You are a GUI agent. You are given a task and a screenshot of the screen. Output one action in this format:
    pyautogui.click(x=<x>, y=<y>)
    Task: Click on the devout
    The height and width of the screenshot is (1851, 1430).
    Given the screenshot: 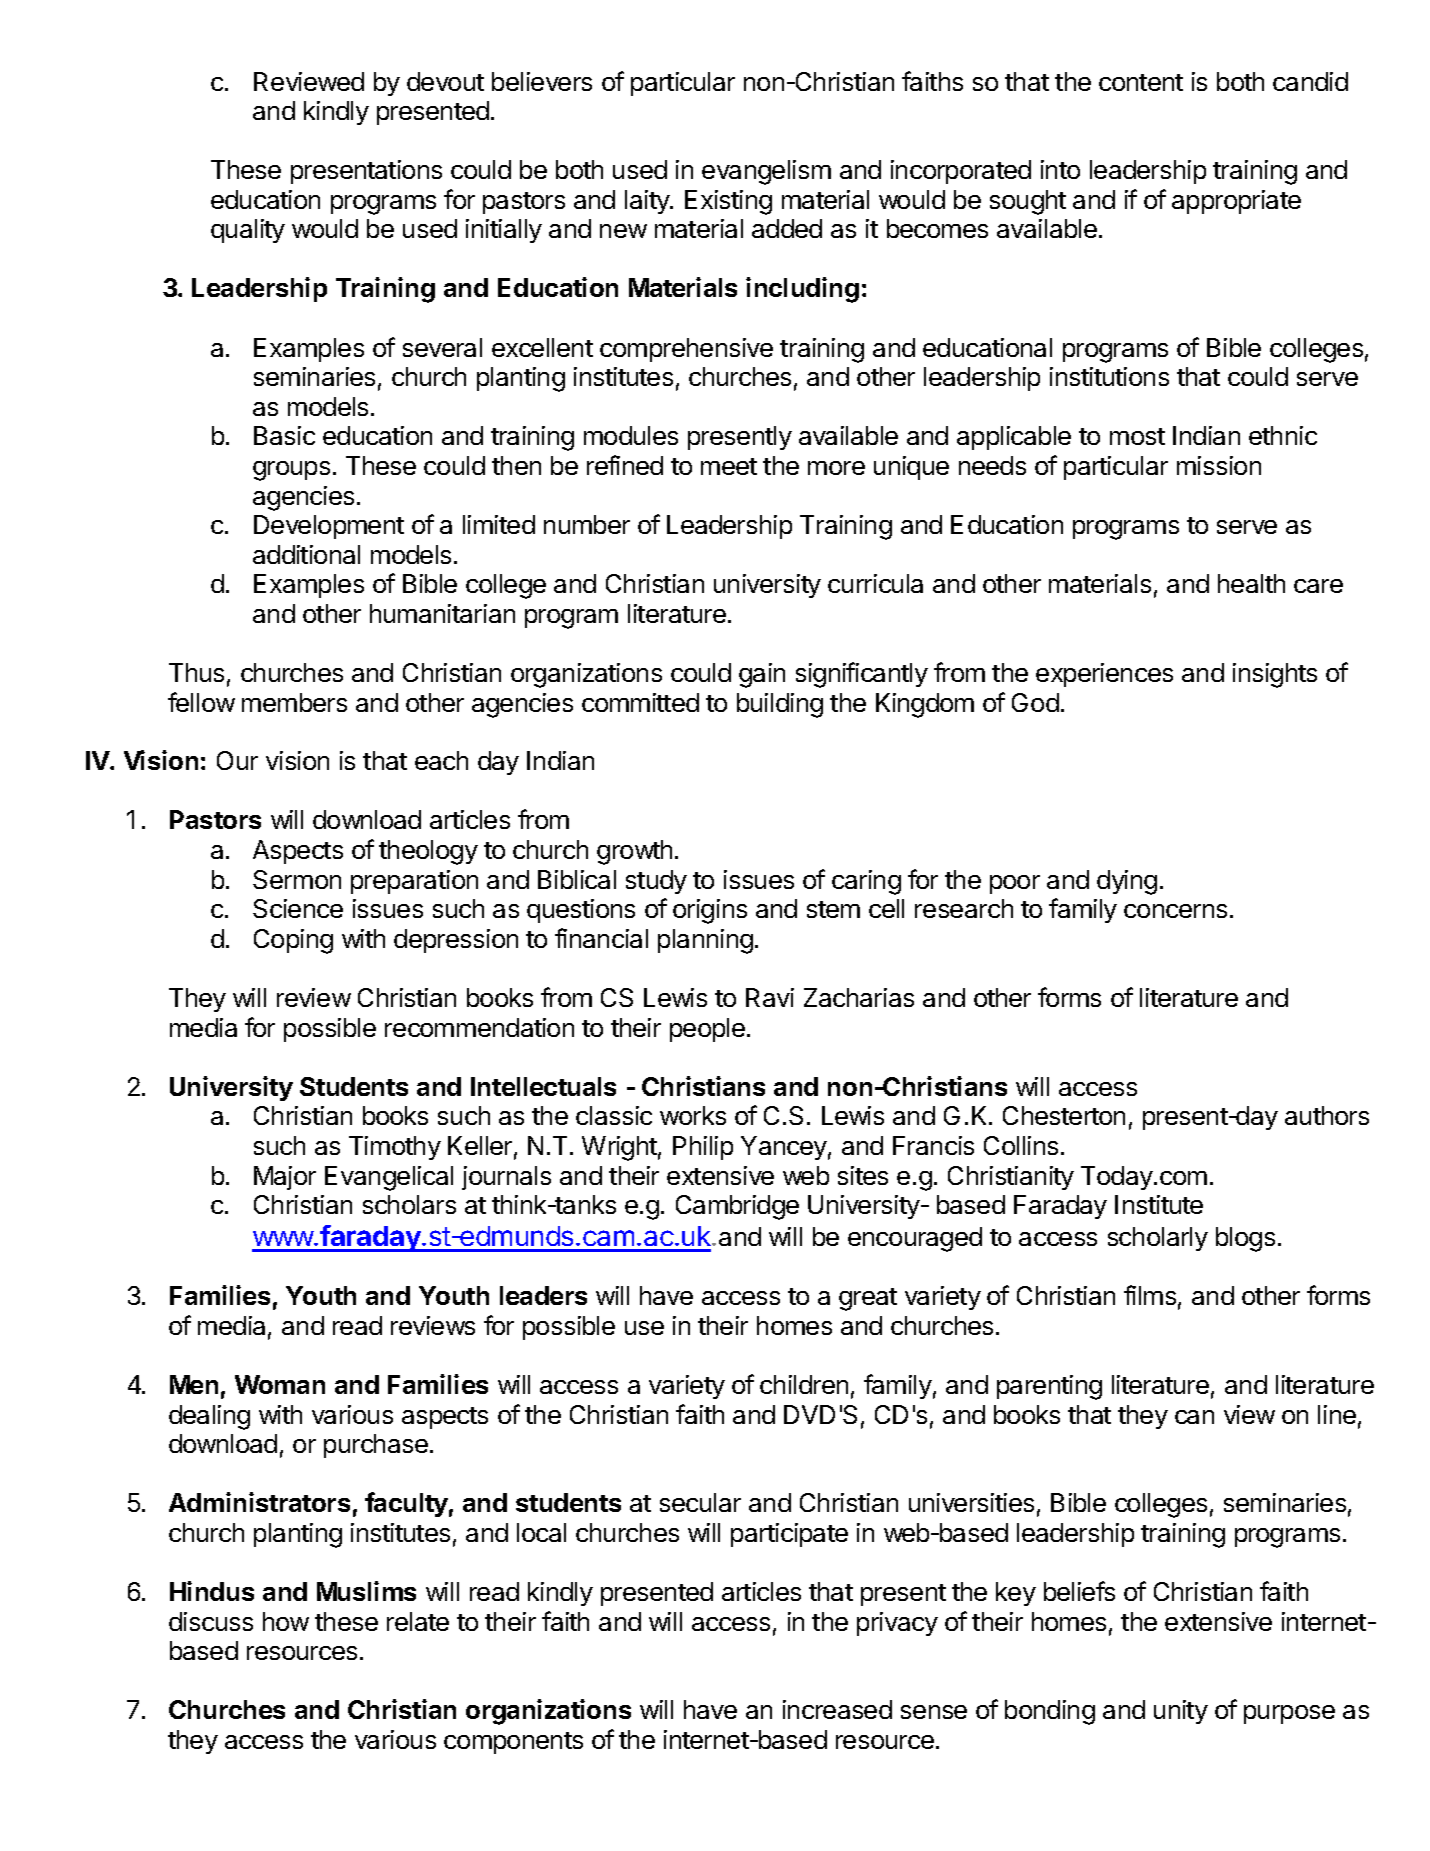 What is the action you would take?
    pyautogui.click(x=445, y=81)
